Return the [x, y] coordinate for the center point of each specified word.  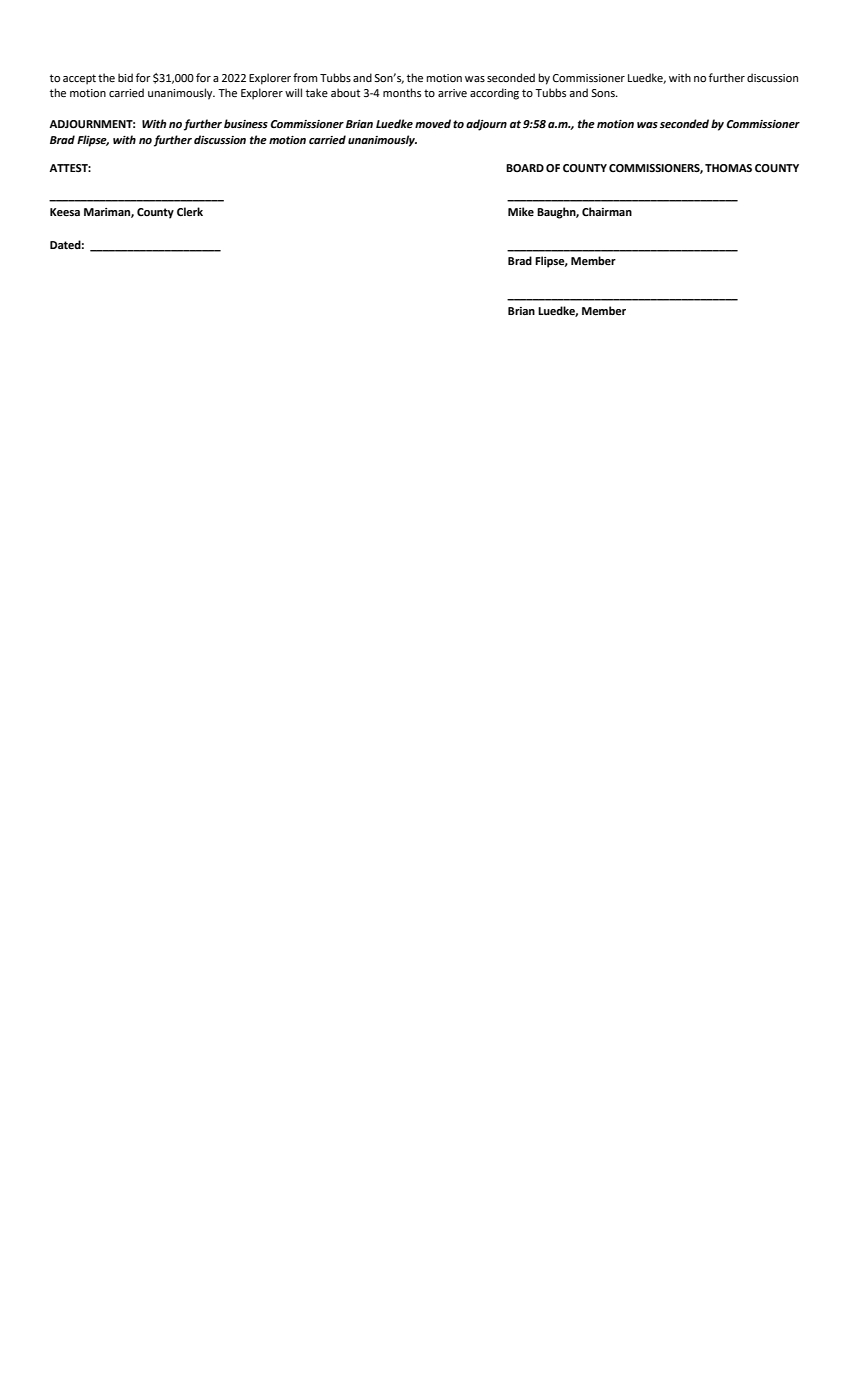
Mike [521, 211]
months [402, 92]
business [246, 124]
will [293, 92]
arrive [452, 93]
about [345, 92]
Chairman [607, 211]
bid [125, 77]
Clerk [190, 212]
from [305, 78]
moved [433, 124]
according [494, 94]
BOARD [525, 168]
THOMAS [728, 168]
